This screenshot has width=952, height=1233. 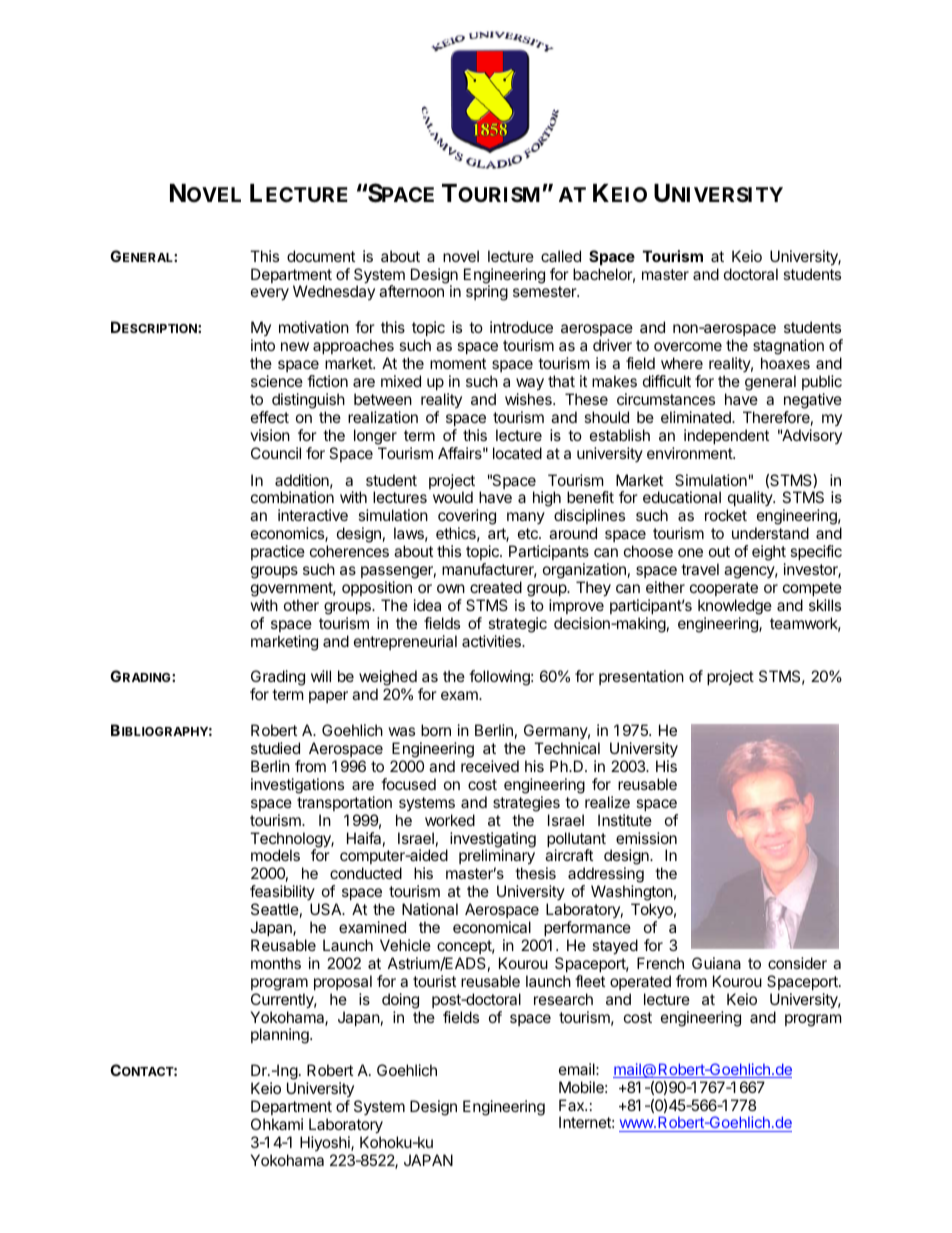 What do you see at coordinates (573, 1105) in the screenshot?
I see `Fax` at bounding box center [573, 1105].
